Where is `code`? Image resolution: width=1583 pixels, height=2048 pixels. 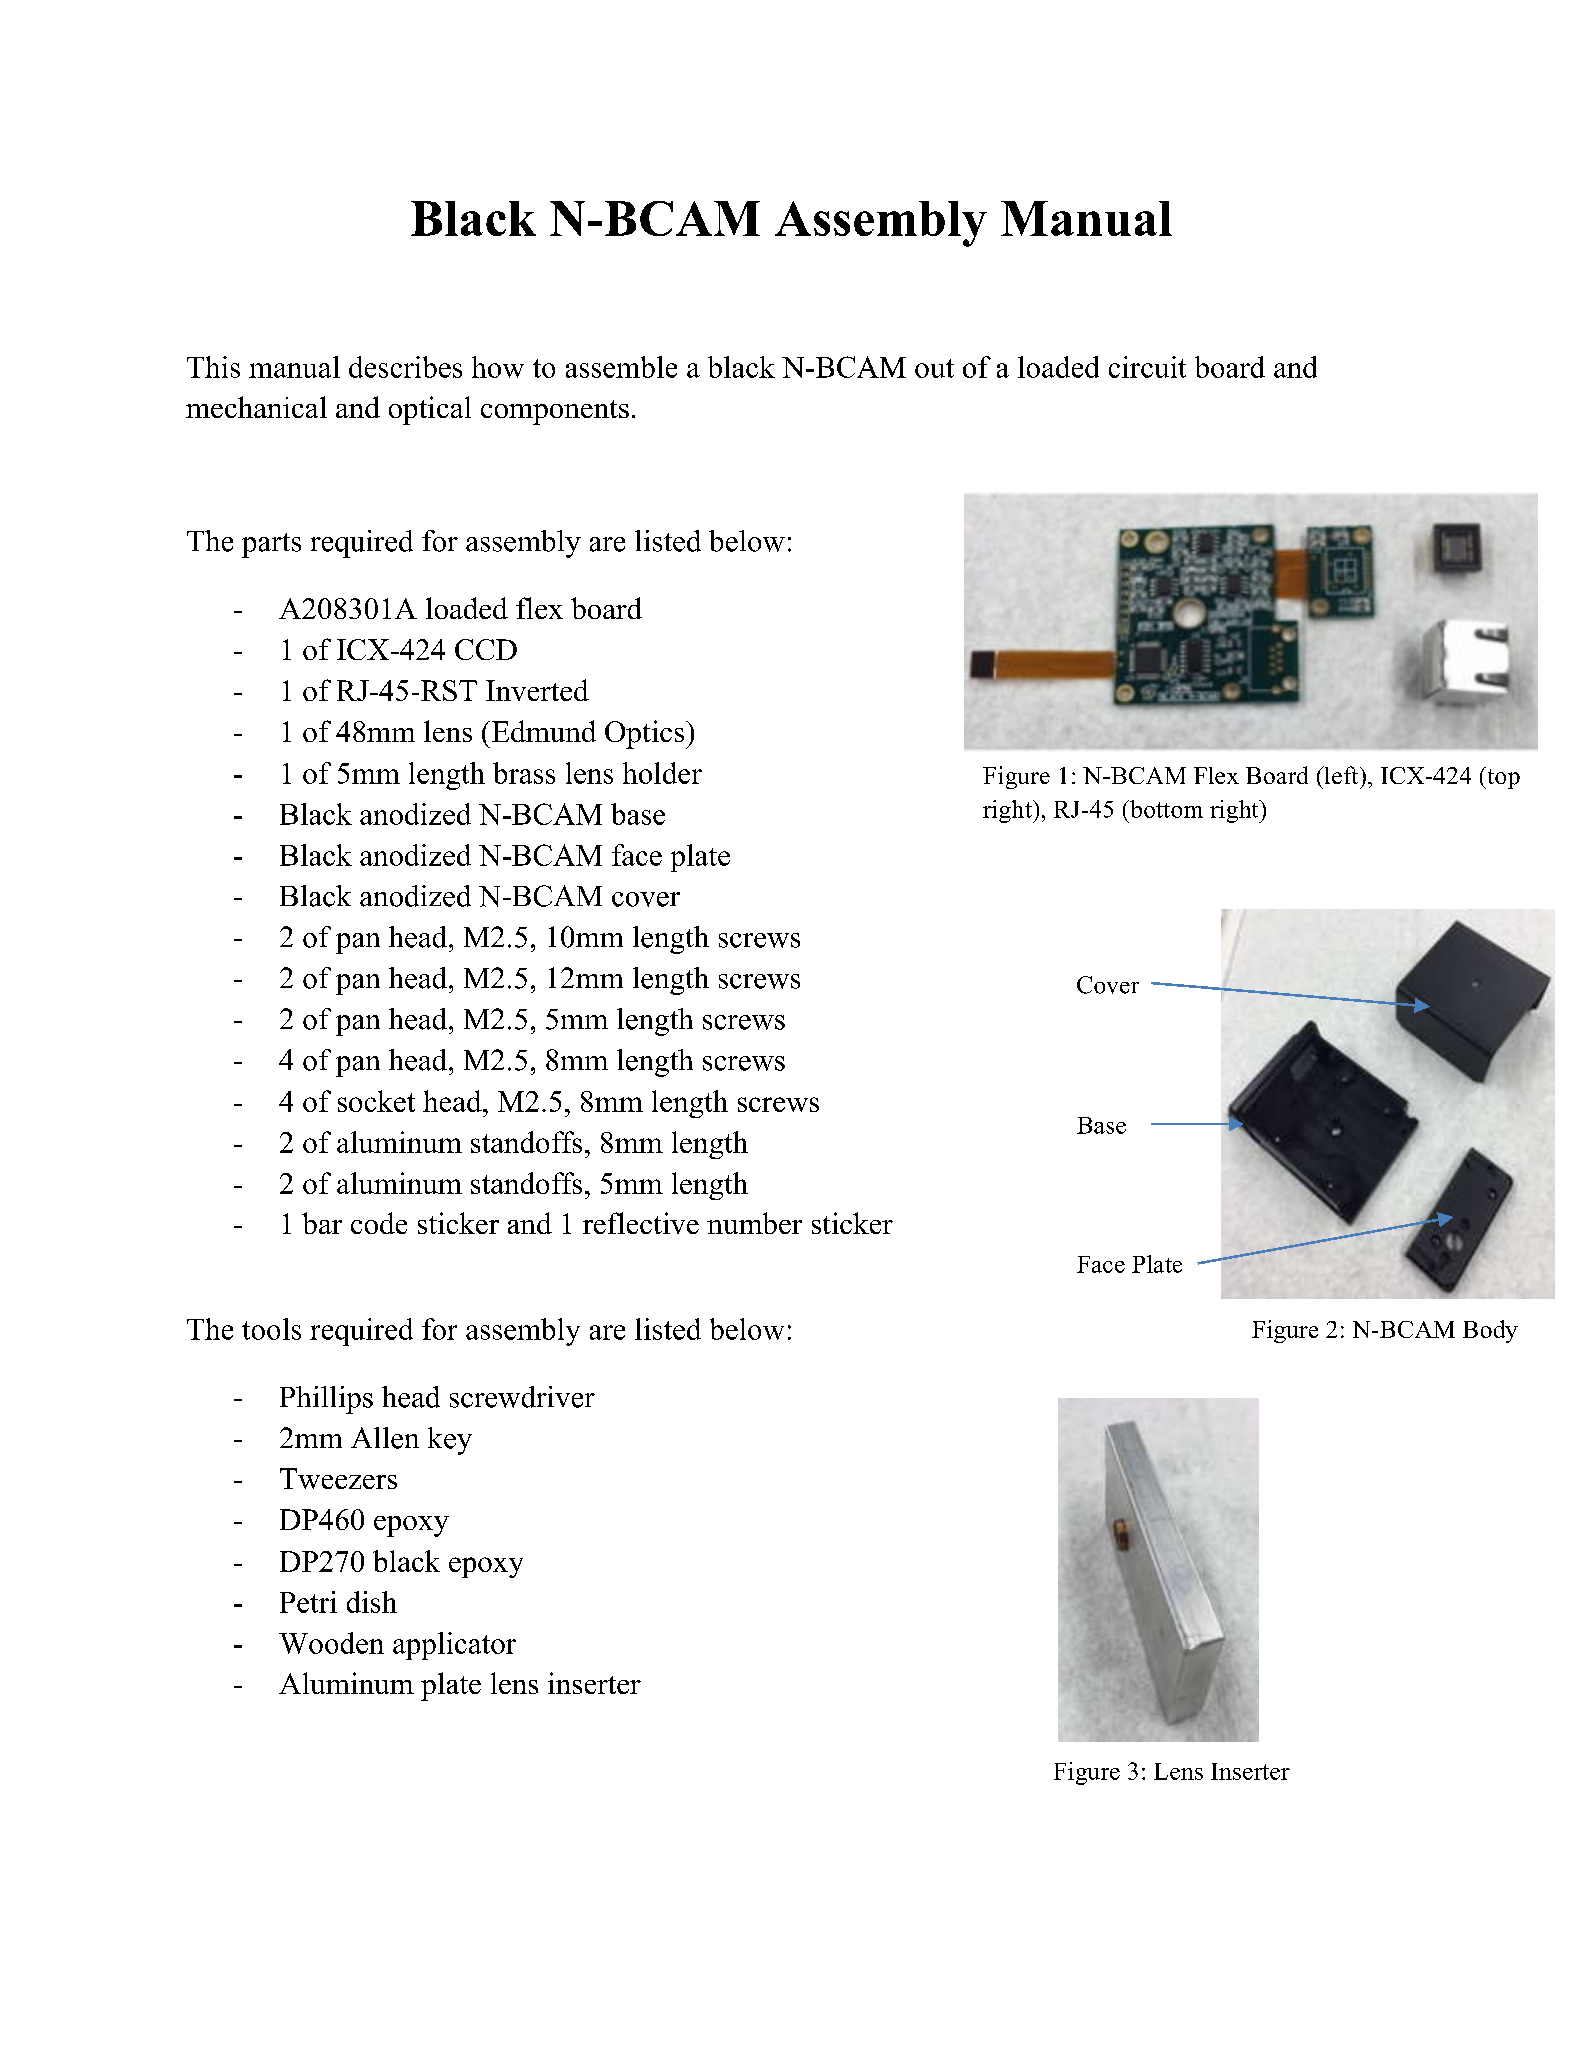 code is located at coordinates (379, 1223).
